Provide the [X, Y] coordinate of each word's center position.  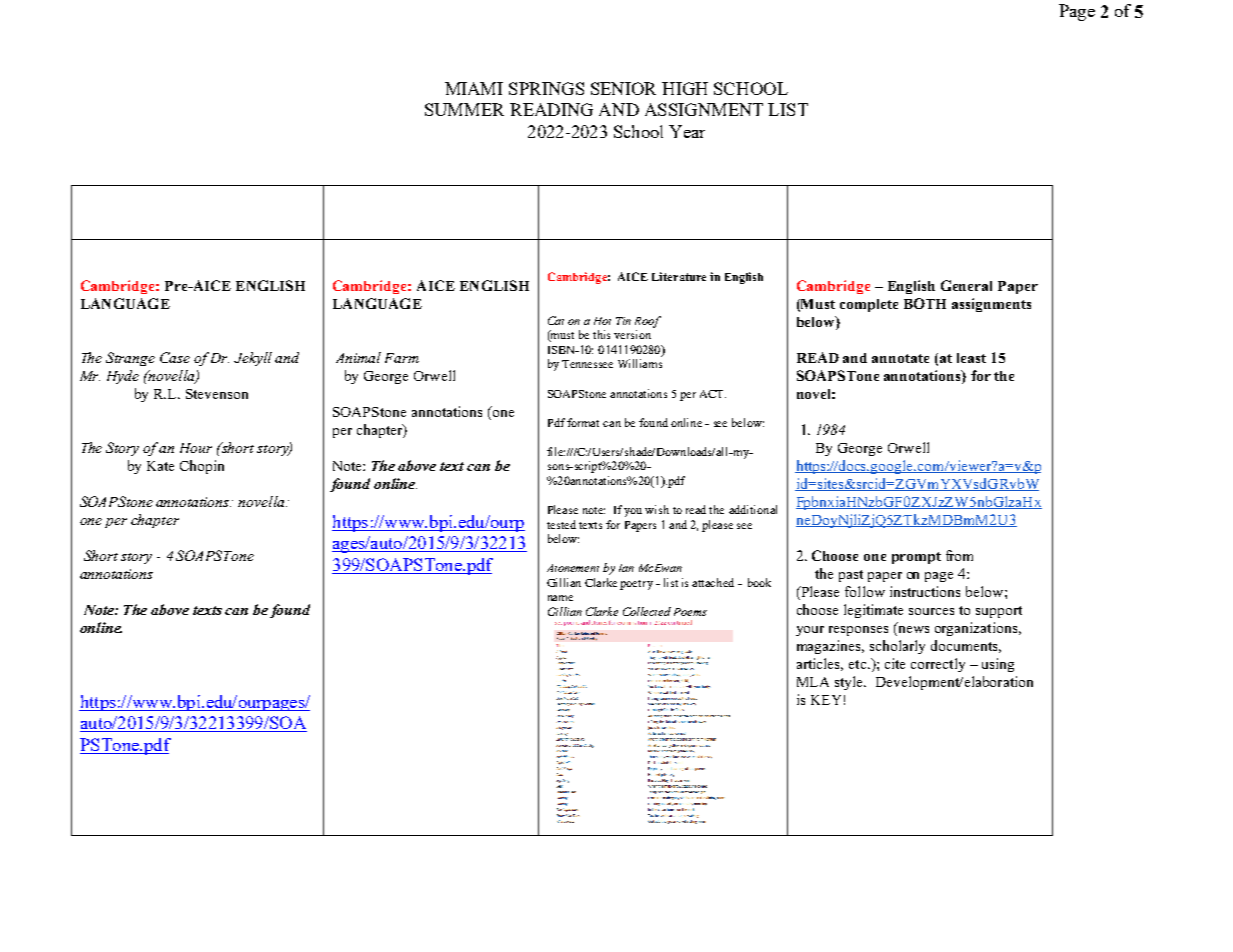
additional [753, 509]
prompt [916, 558]
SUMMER [464, 109]
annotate [900, 358]
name [560, 598]
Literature [679, 276]
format [583, 422]
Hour [196, 448]
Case [175, 357]
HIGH [685, 88]
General [966, 285]
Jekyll [253, 359]
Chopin [202, 467]
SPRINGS [546, 88]
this [601, 334]
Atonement [573, 568]
